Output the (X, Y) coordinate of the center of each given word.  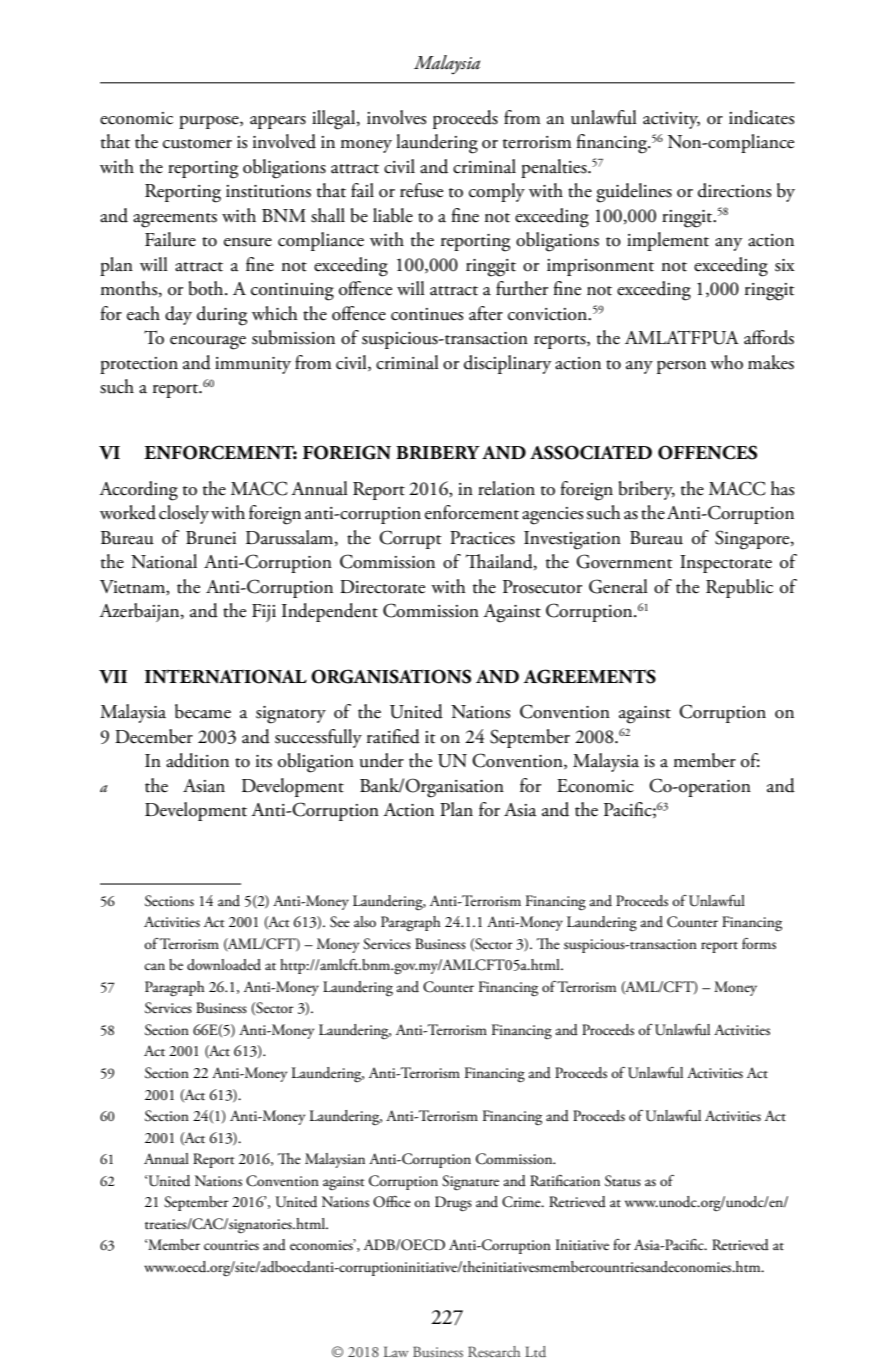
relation (506, 488)
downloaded (224, 964)
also (365, 921)
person (681, 367)
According (138, 491)
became (203, 711)
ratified (393, 736)
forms (759, 944)
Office (392, 1202)
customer (197, 144)
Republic (739, 588)
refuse (421, 190)
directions (734, 190)
